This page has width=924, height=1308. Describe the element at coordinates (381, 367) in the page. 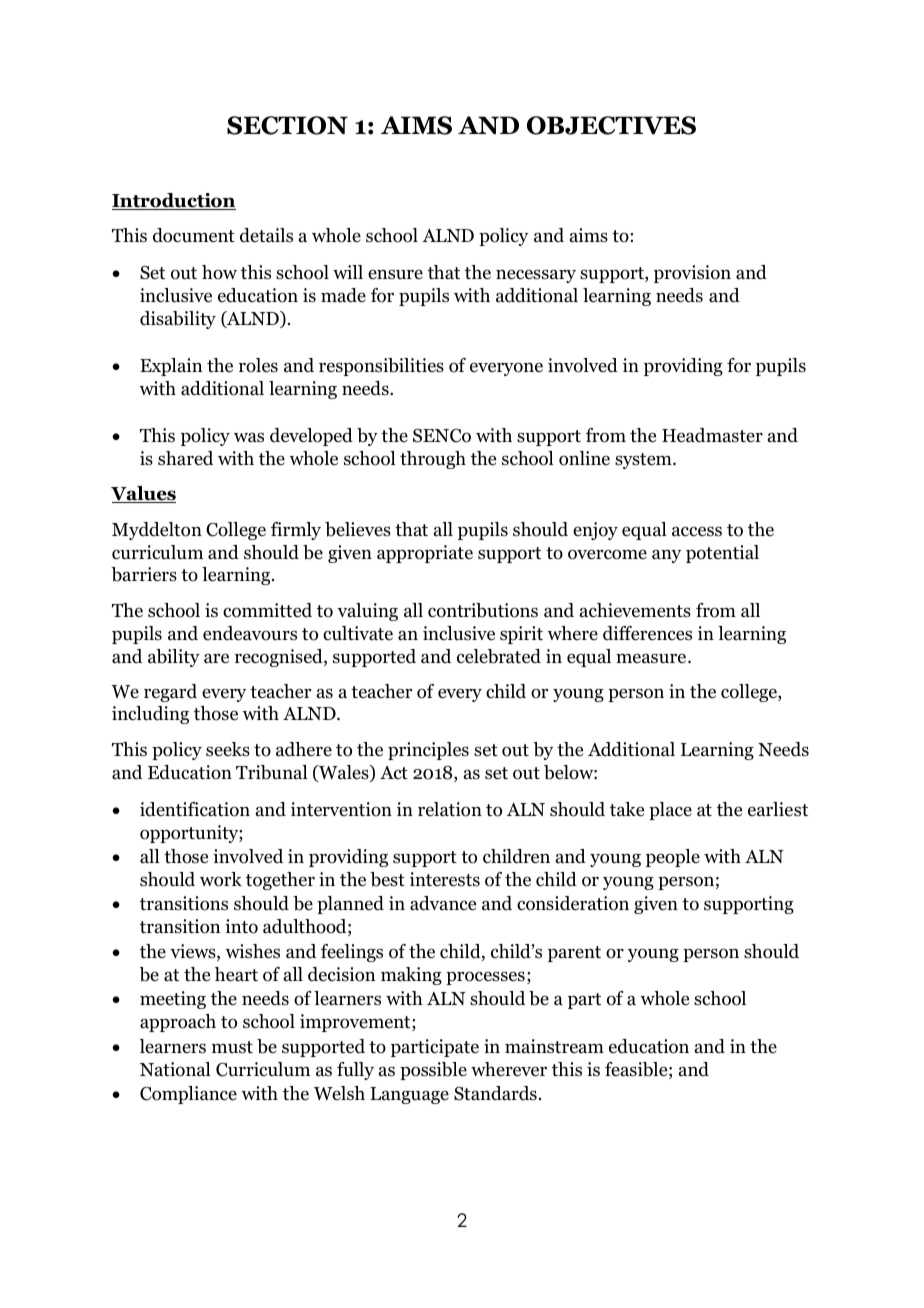

I see `responsibilities` at that location.
